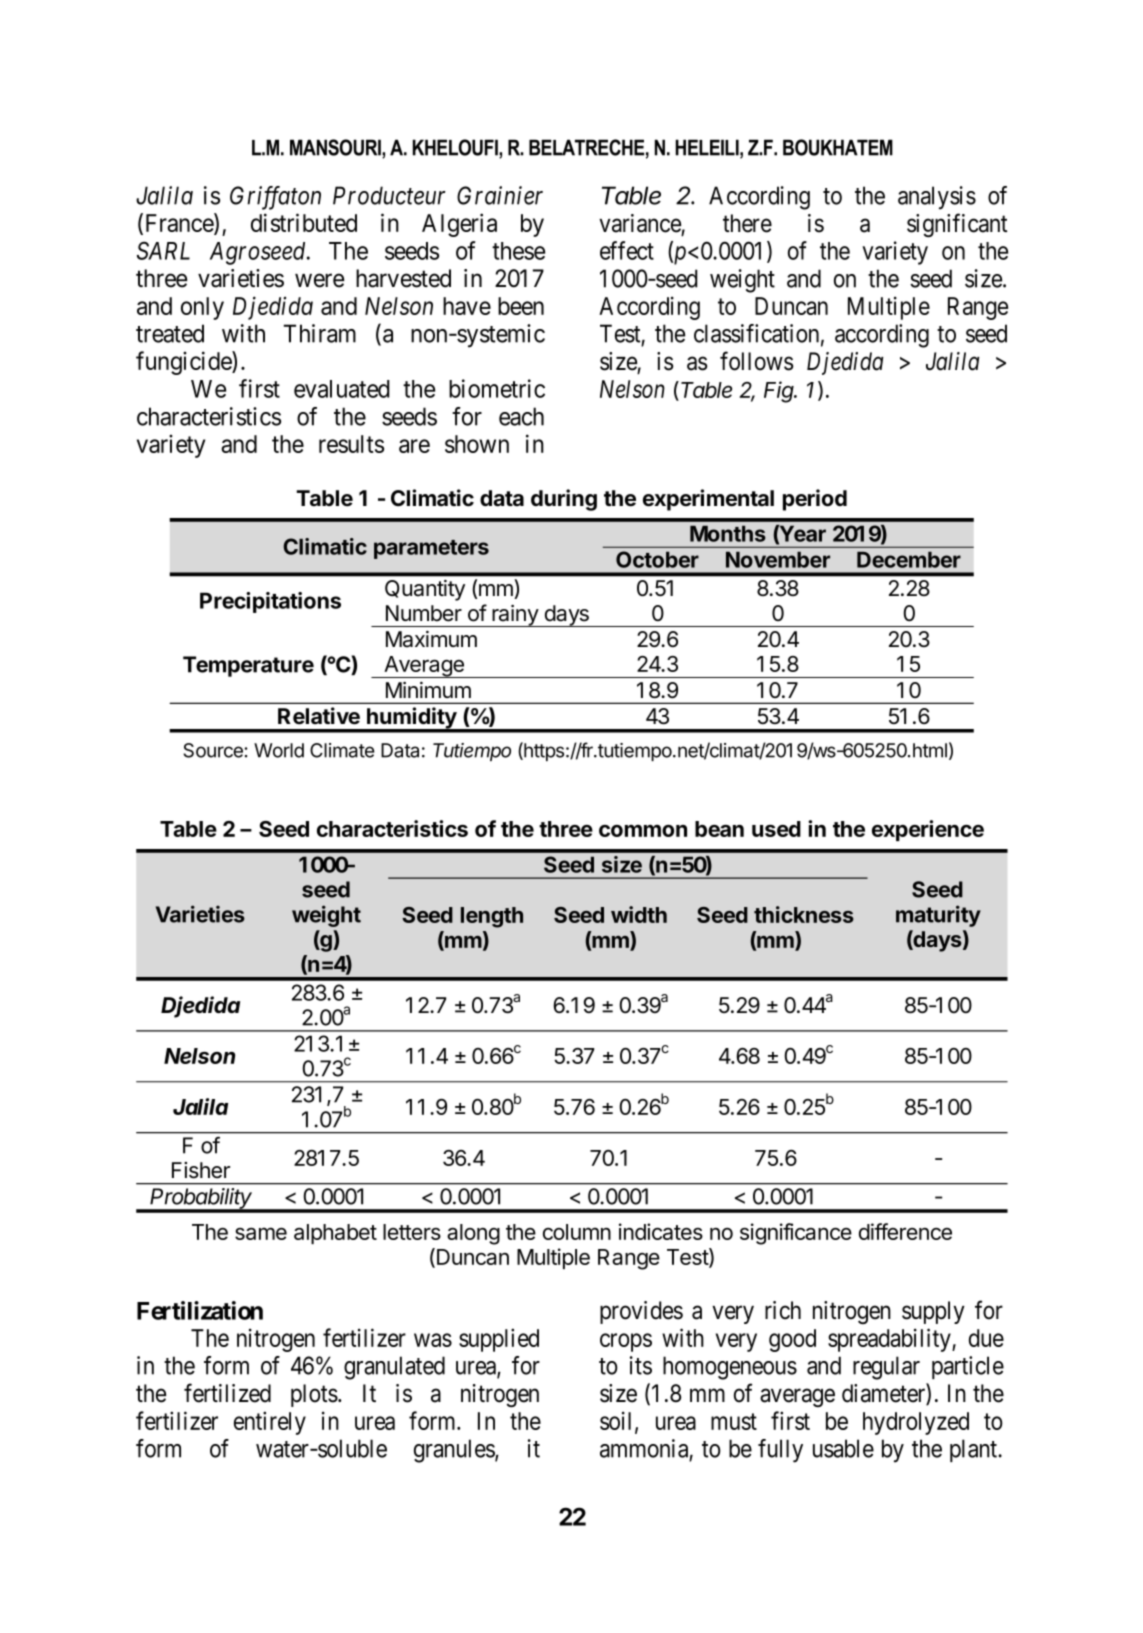 The height and width of the page is (1633, 1143). Describe the element at coordinates (627, 250) in the page. I see `effect` at that location.
